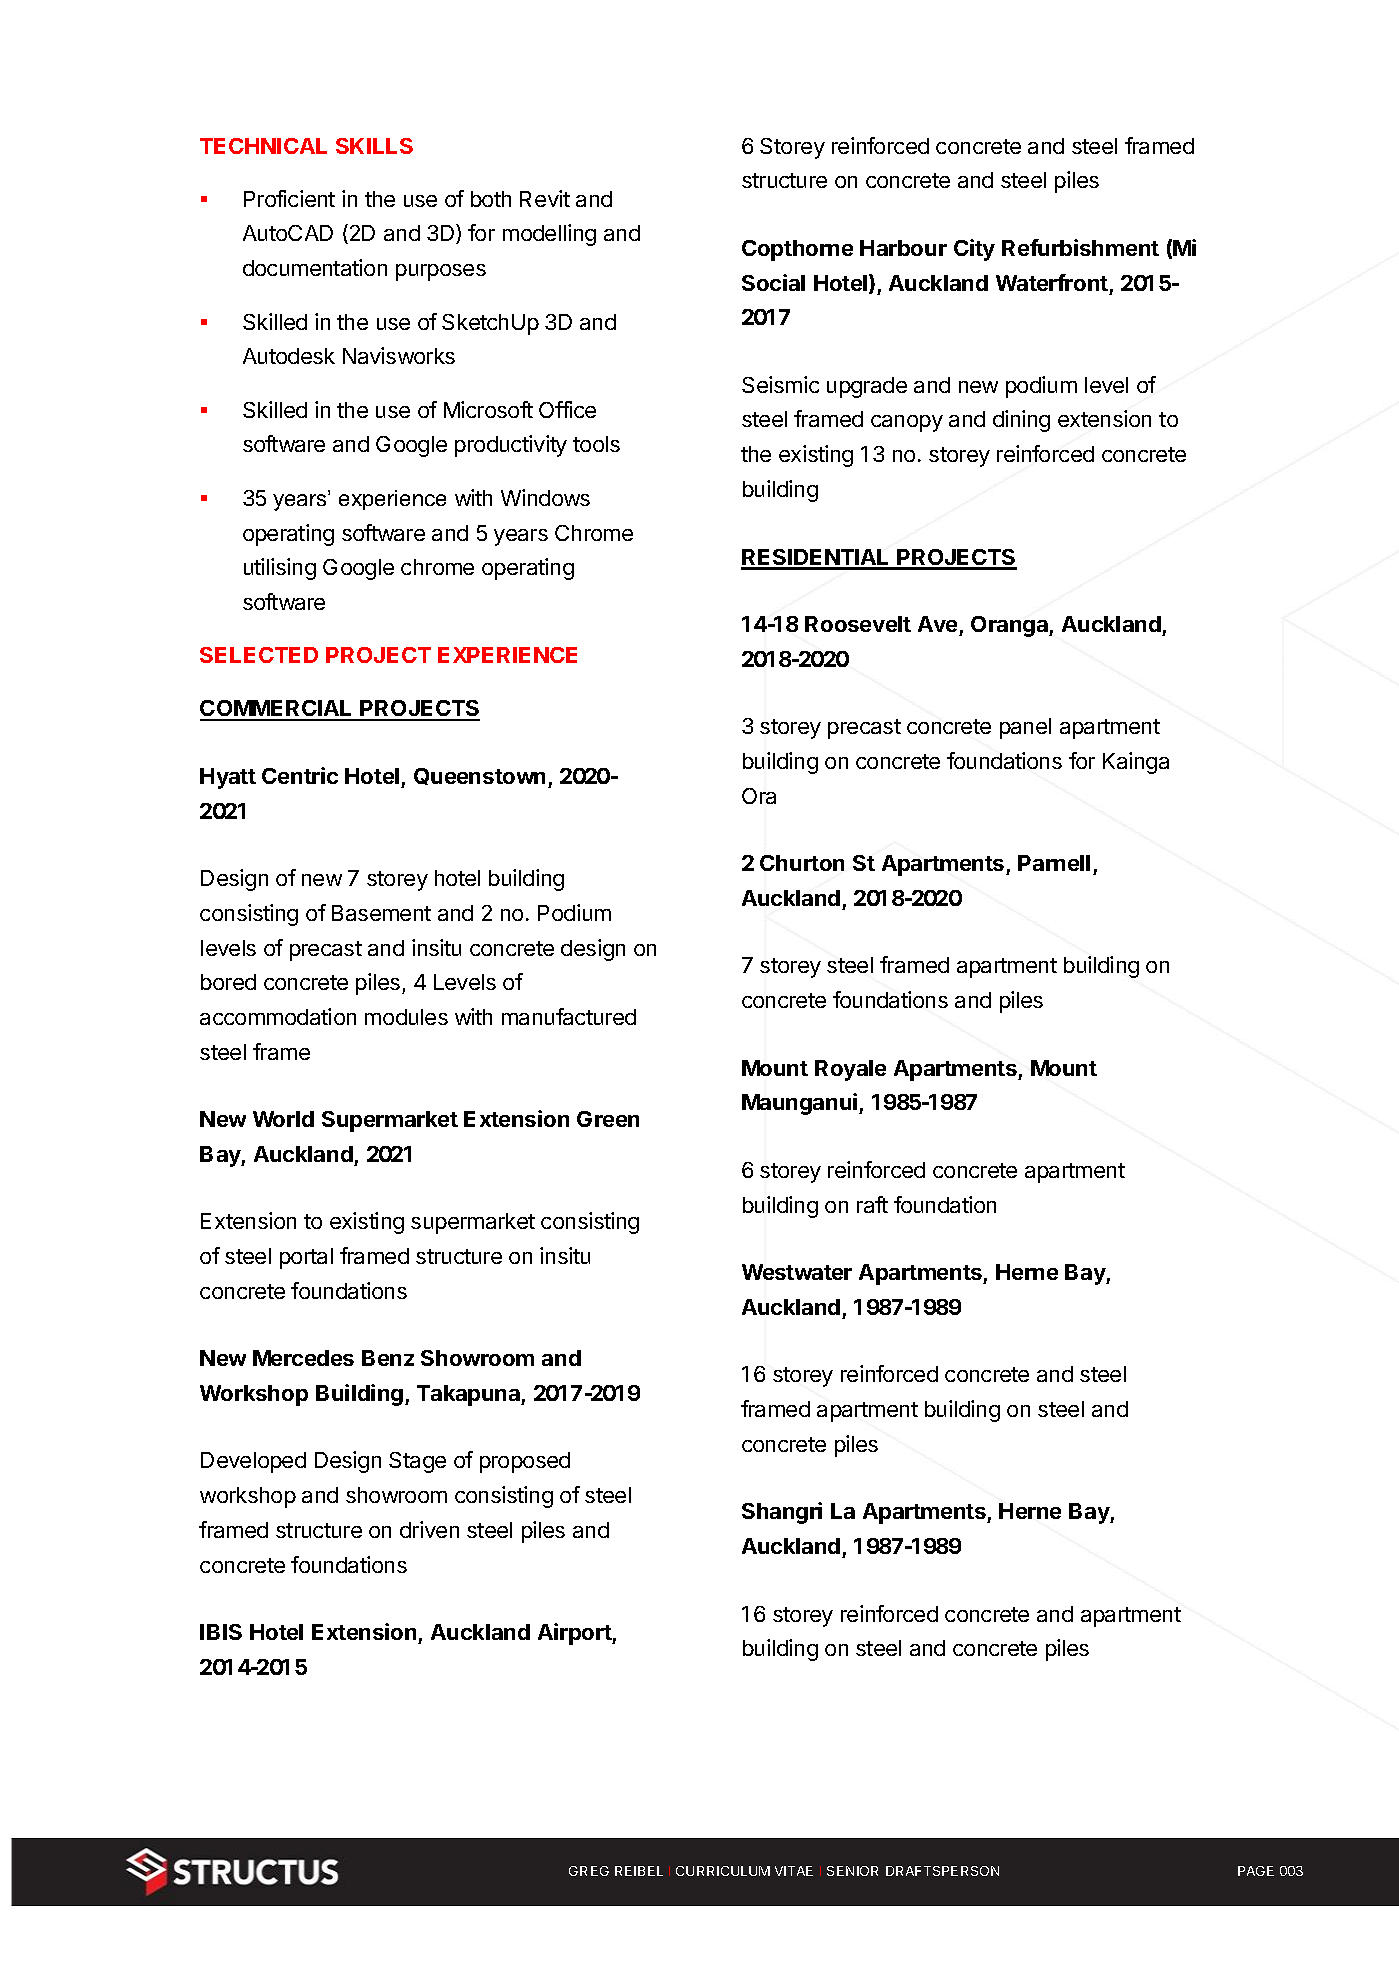  I want to click on panel, so click(1025, 728).
